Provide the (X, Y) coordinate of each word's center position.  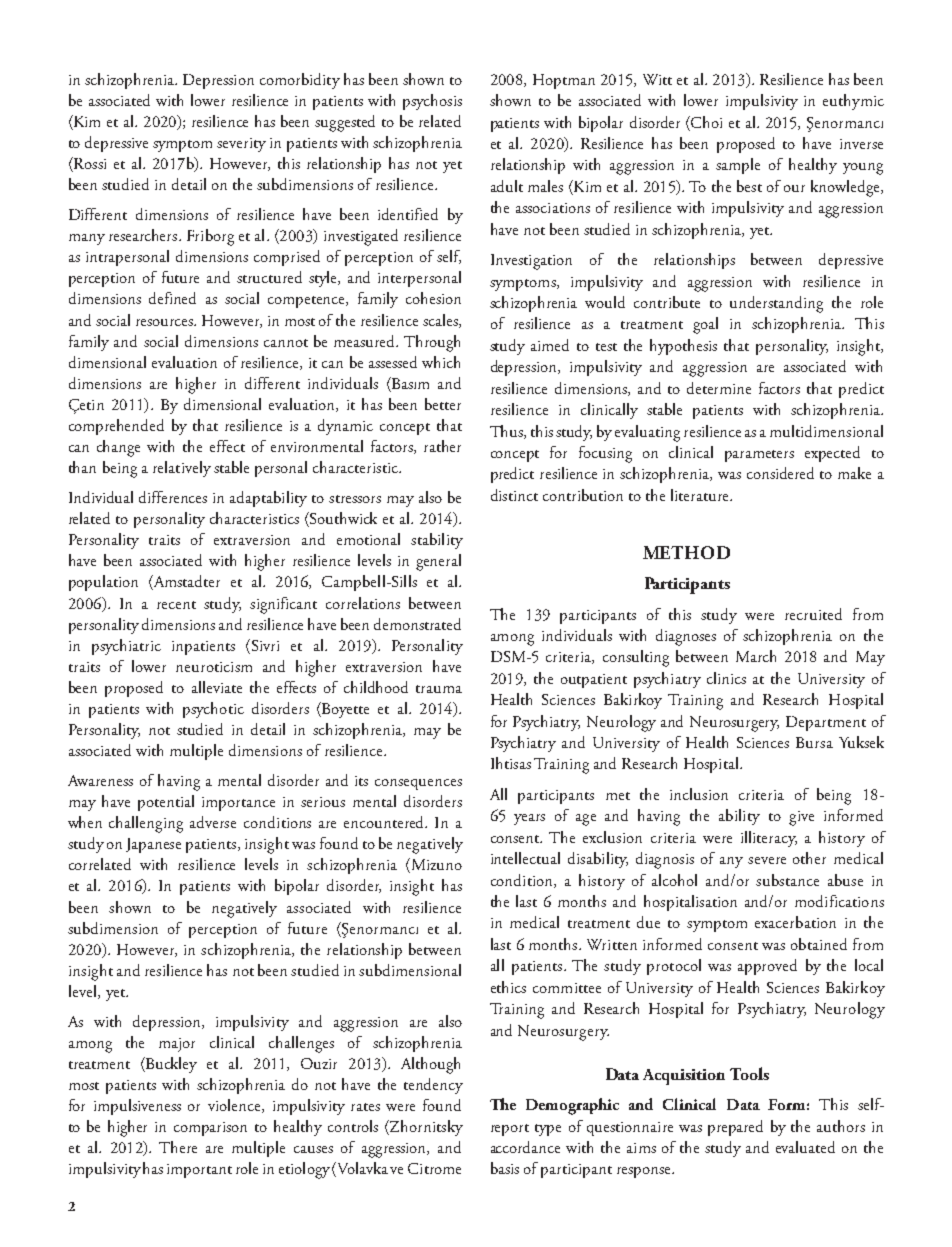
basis (505, 1168)
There (178, 1147)
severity (241, 145)
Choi (706, 122)
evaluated (805, 1147)
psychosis (432, 102)
